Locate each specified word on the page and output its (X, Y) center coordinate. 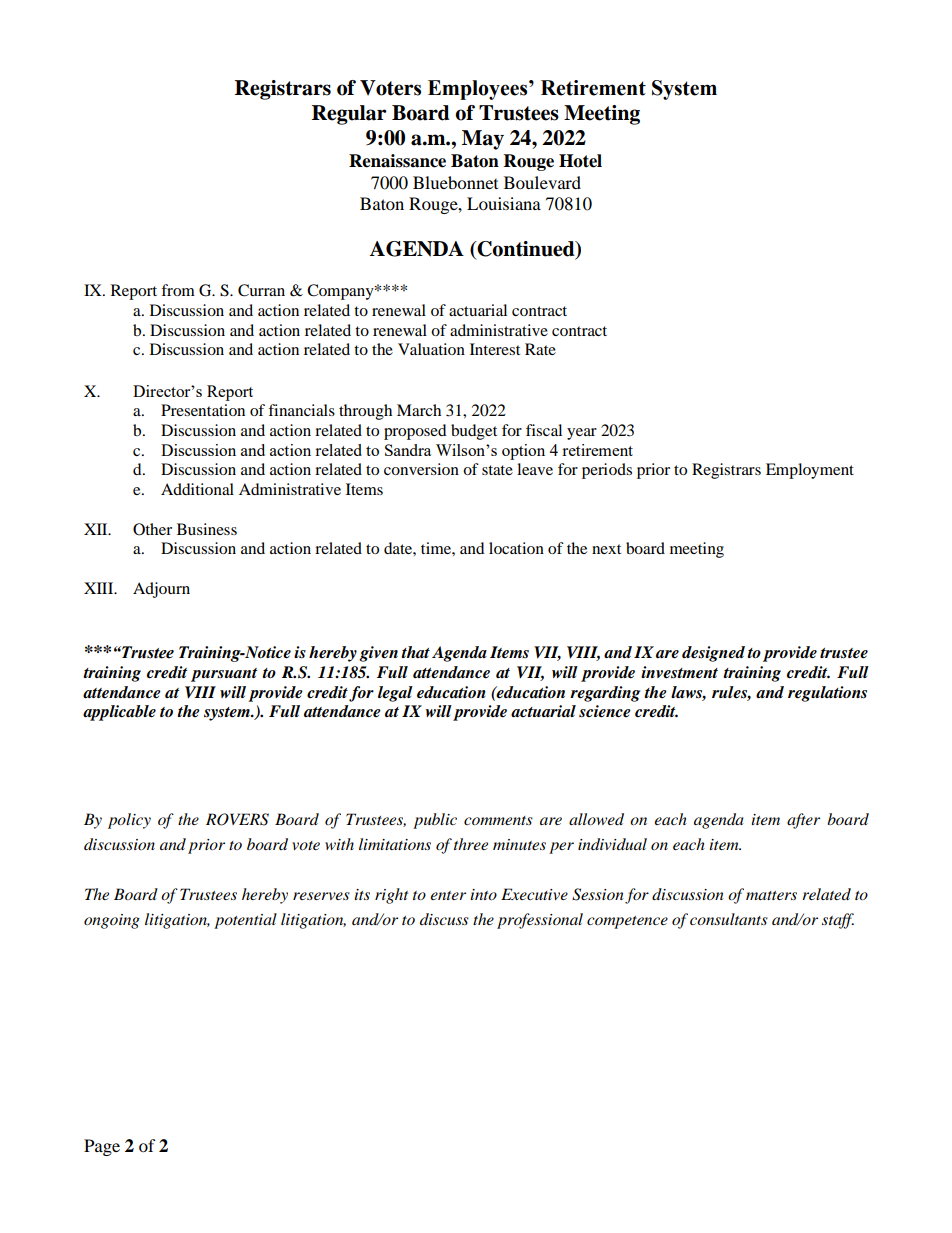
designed (713, 654)
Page (102, 1147)
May (483, 140)
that (415, 652)
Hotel (580, 161)
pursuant (224, 675)
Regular (349, 115)
